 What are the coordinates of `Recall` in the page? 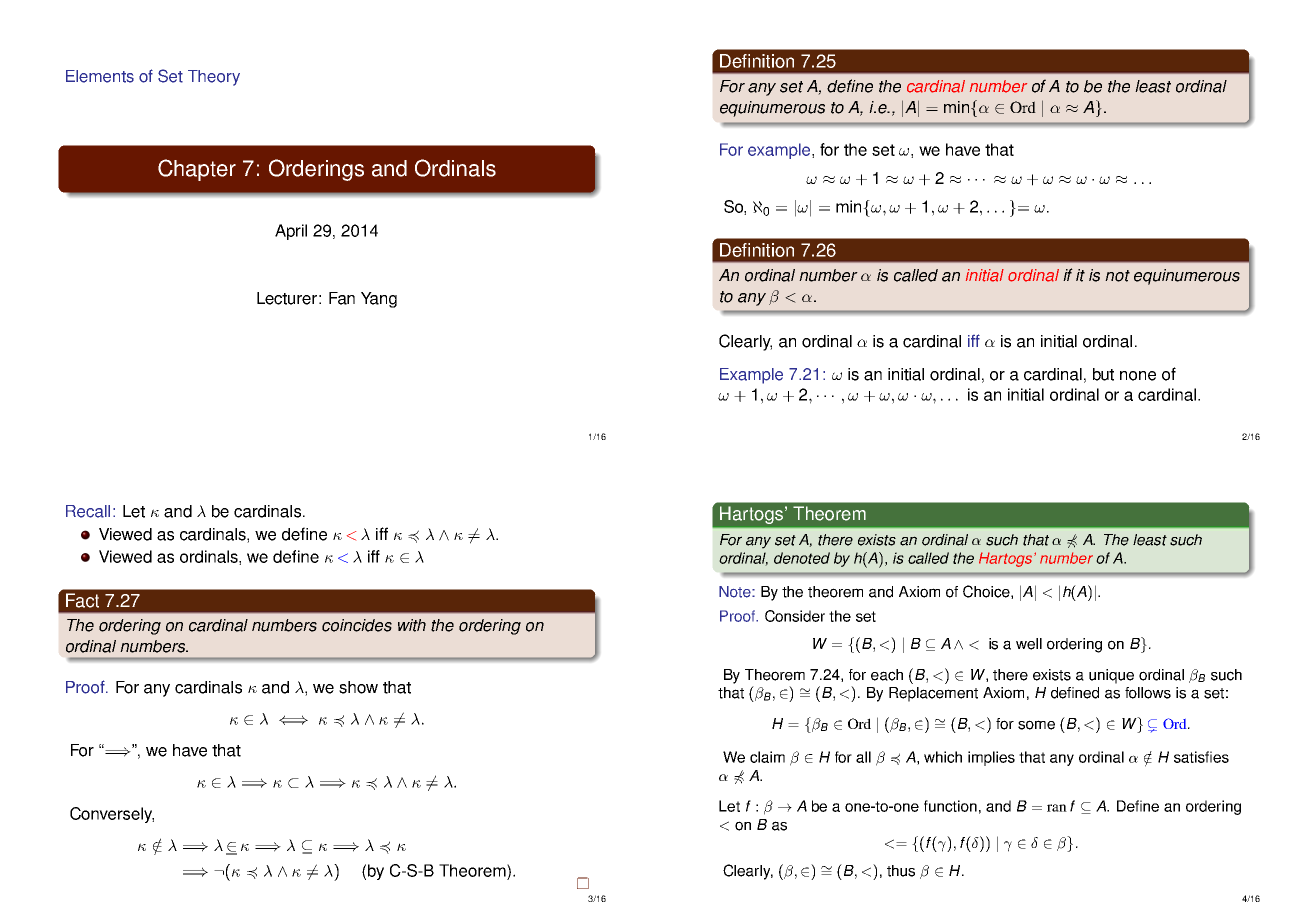 It's located at (88, 511).
